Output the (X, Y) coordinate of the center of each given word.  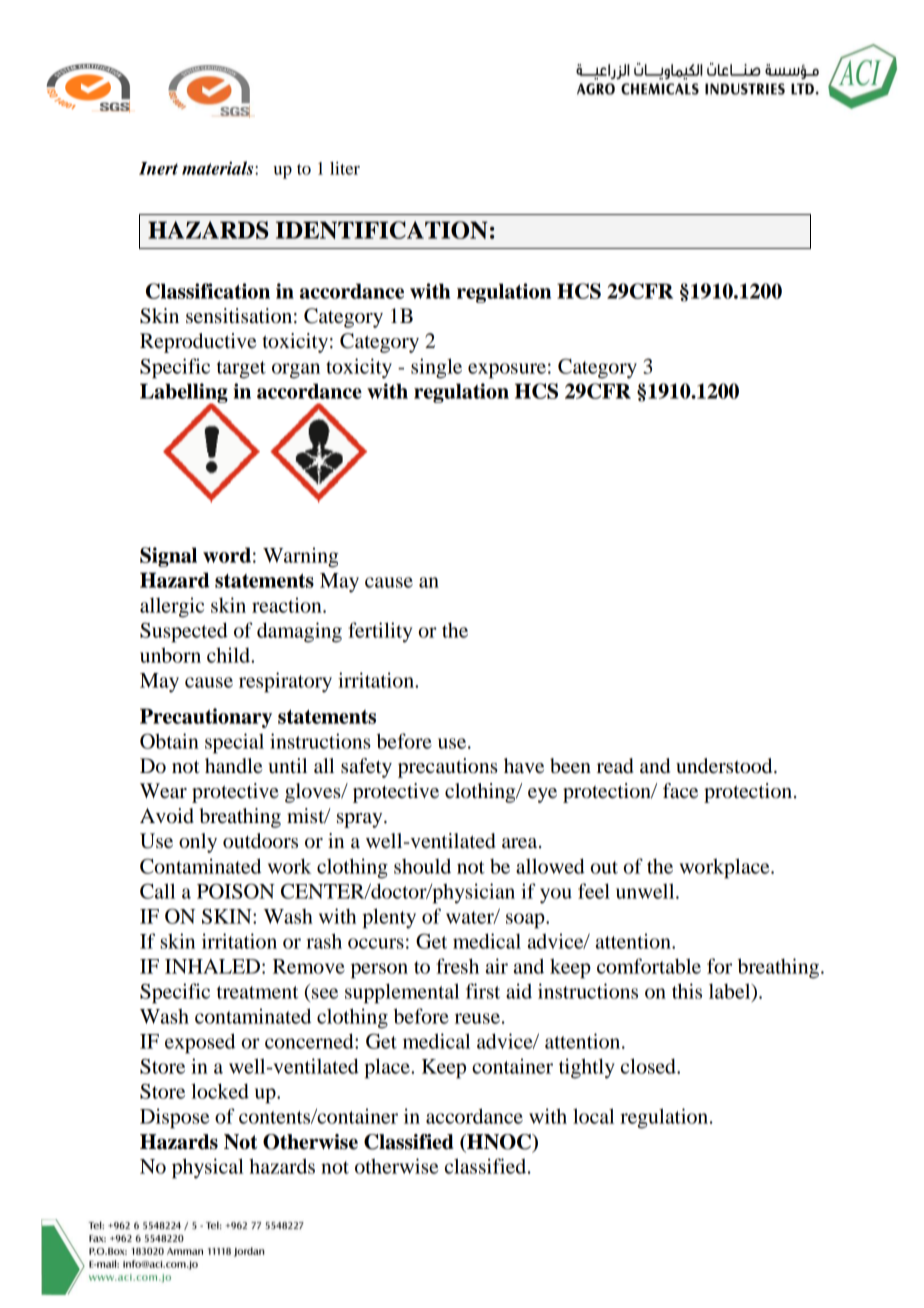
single (436, 368)
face (680, 791)
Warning (301, 557)
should (422, 866)
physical (208, 1168)
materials (219, 168)
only (198, 843)
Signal (168, 557)
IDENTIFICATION (382, 230)
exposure (507, 371)
